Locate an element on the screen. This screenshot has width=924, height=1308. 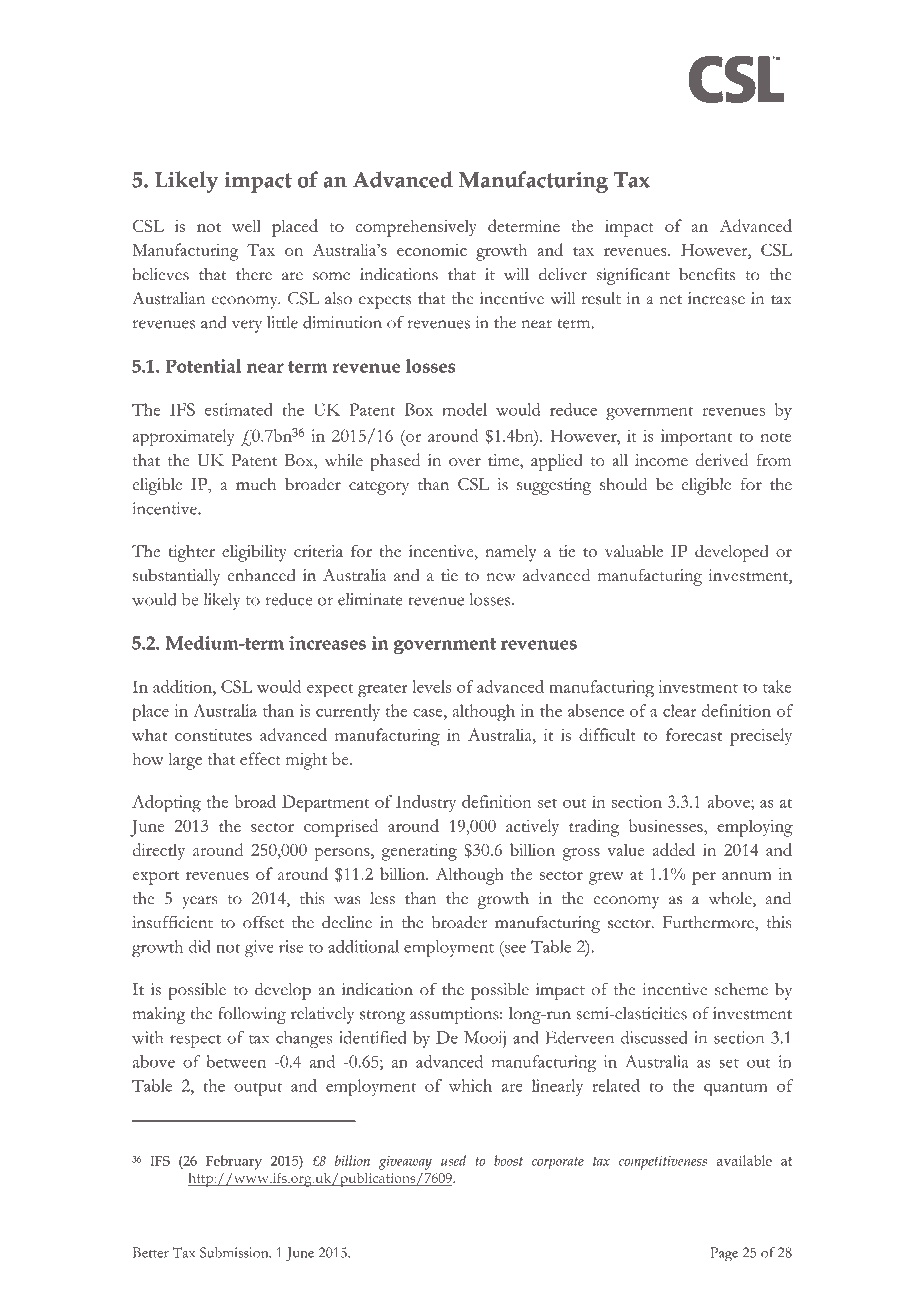
levels is located at coordinates (431, 686).
